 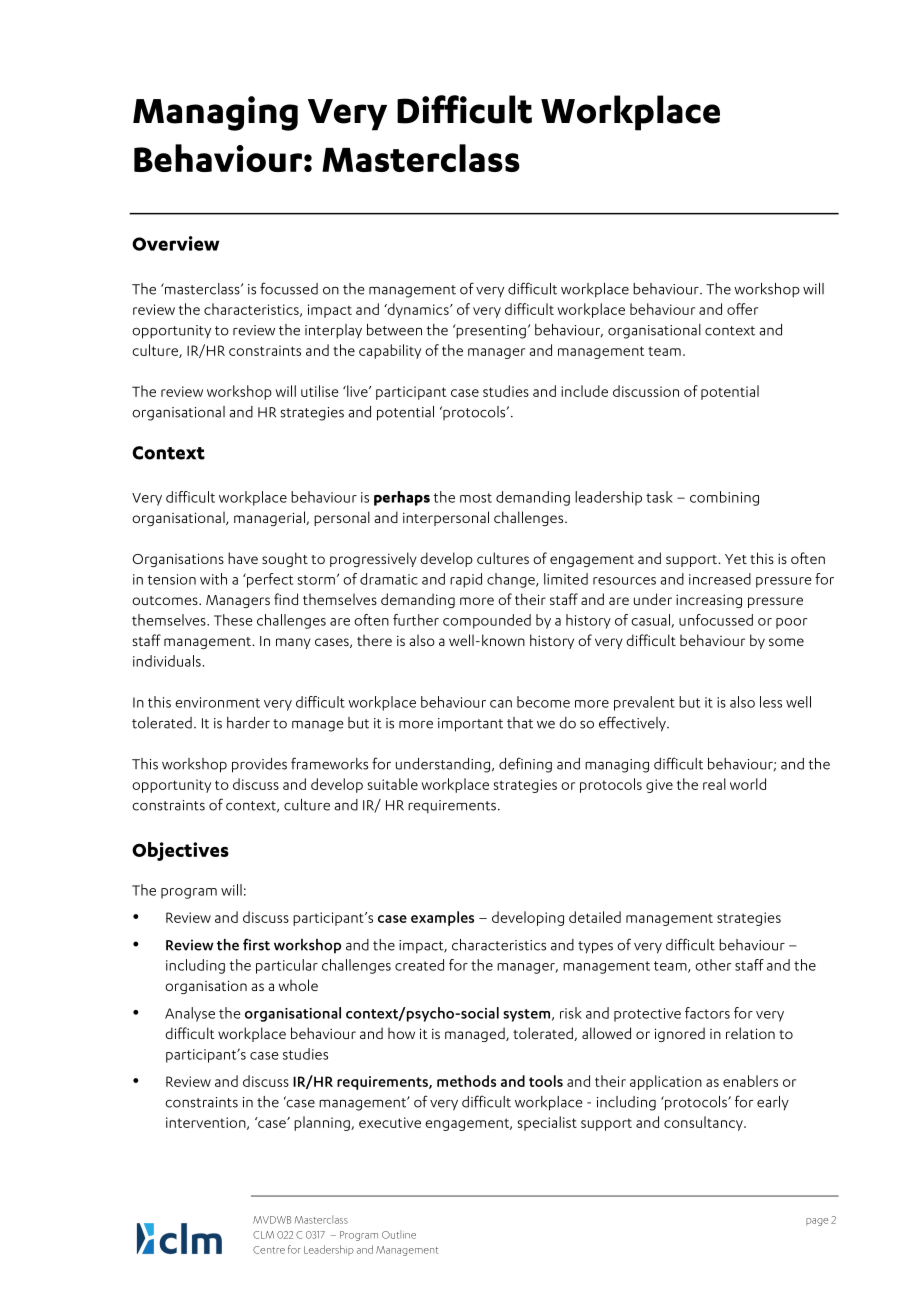 I want to click on Analyse, so click(x=190, y=1014).
